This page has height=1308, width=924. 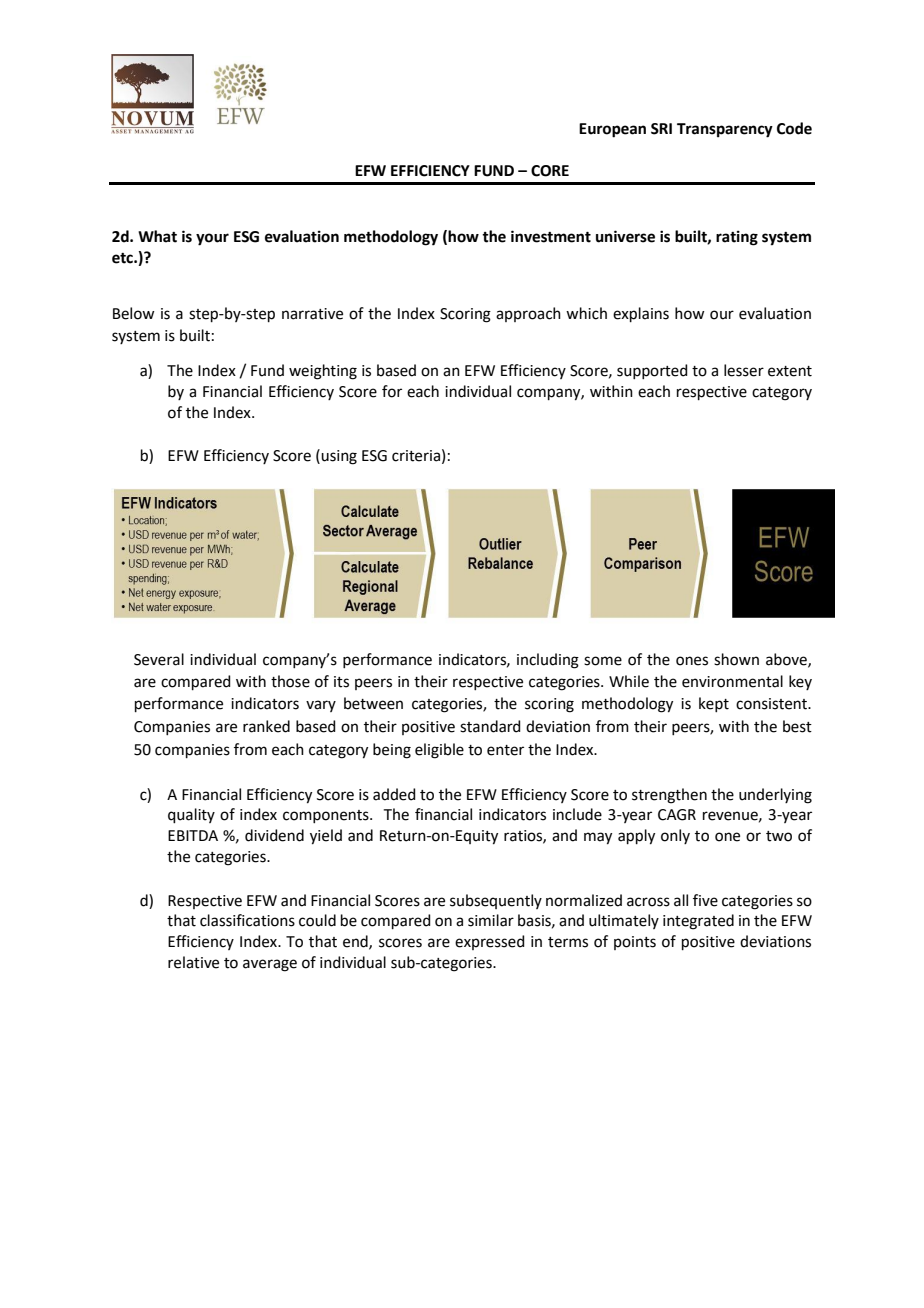 I want to click on European, so click(x=612, y=130).
